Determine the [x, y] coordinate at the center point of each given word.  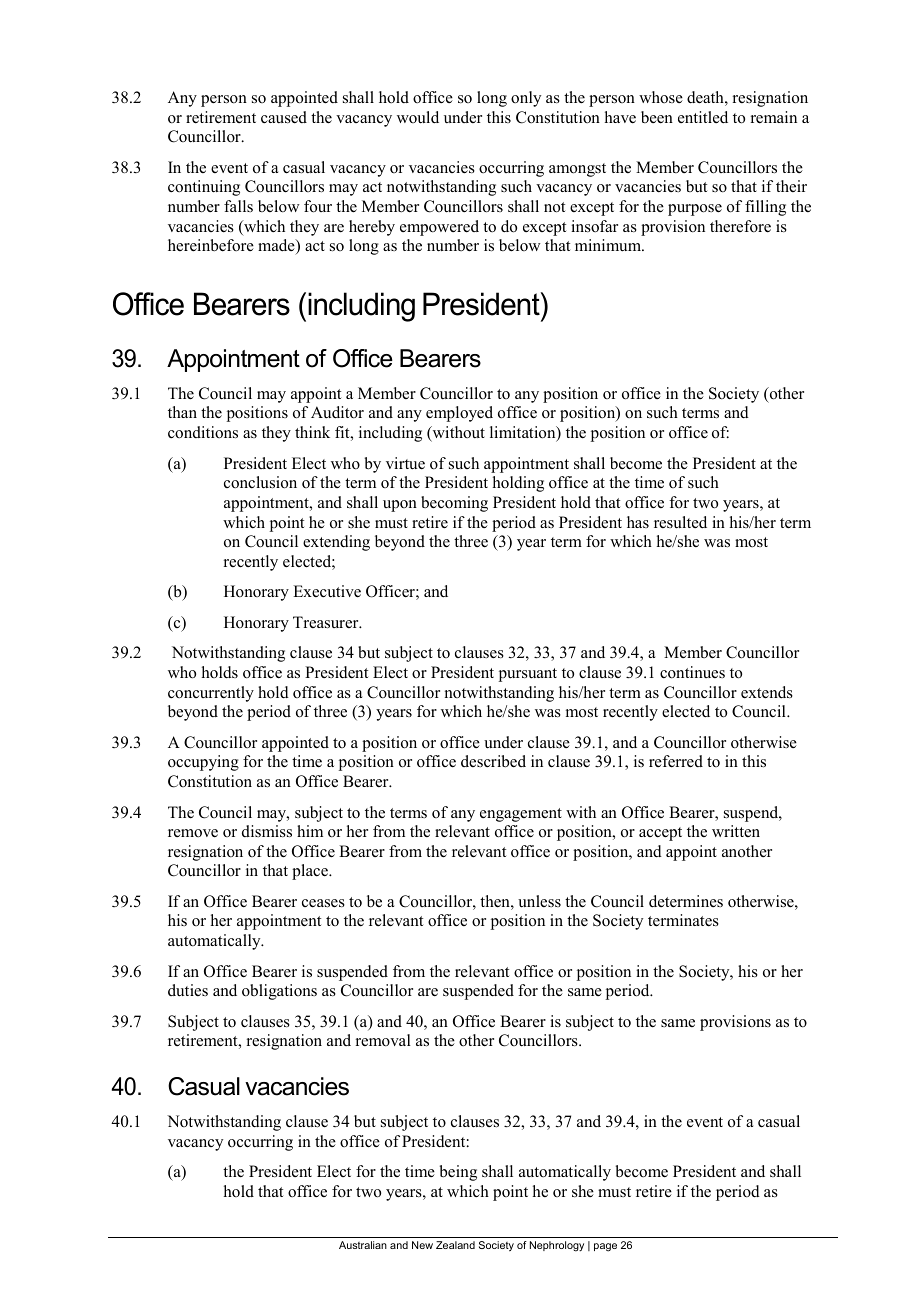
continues [692, 672]
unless [539, 901]
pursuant [528, 675]
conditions [203, 432]
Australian [363, 1245]
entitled [703, 117]
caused [284, 117]
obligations [279, 992]
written [736, 831]
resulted [680, 522]
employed [459, 414]
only [526, 99]
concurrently [211, 694]
